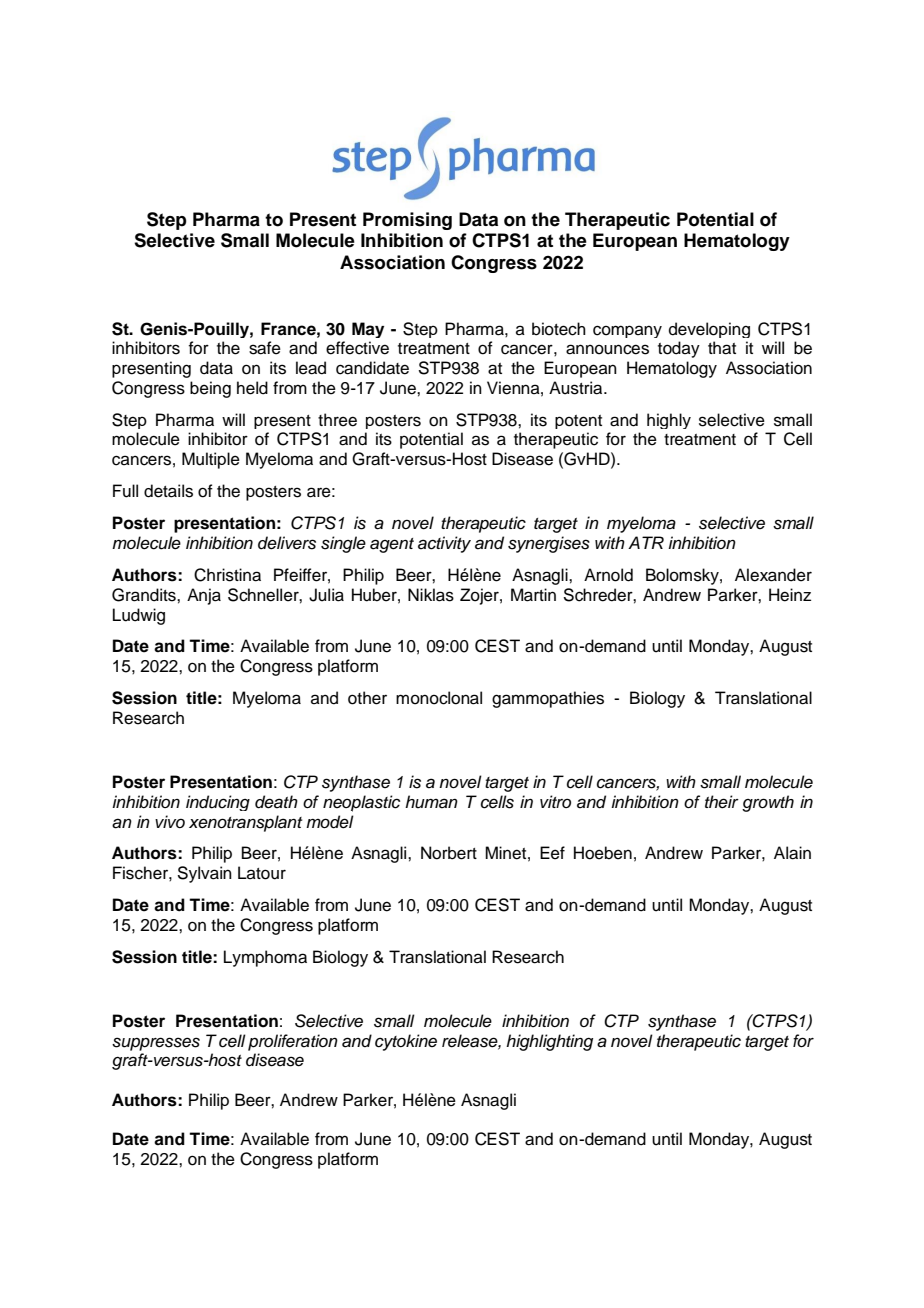 The width and height of the screenshot is (924, 1308). I want to click on Promising, so click(407, 221).
